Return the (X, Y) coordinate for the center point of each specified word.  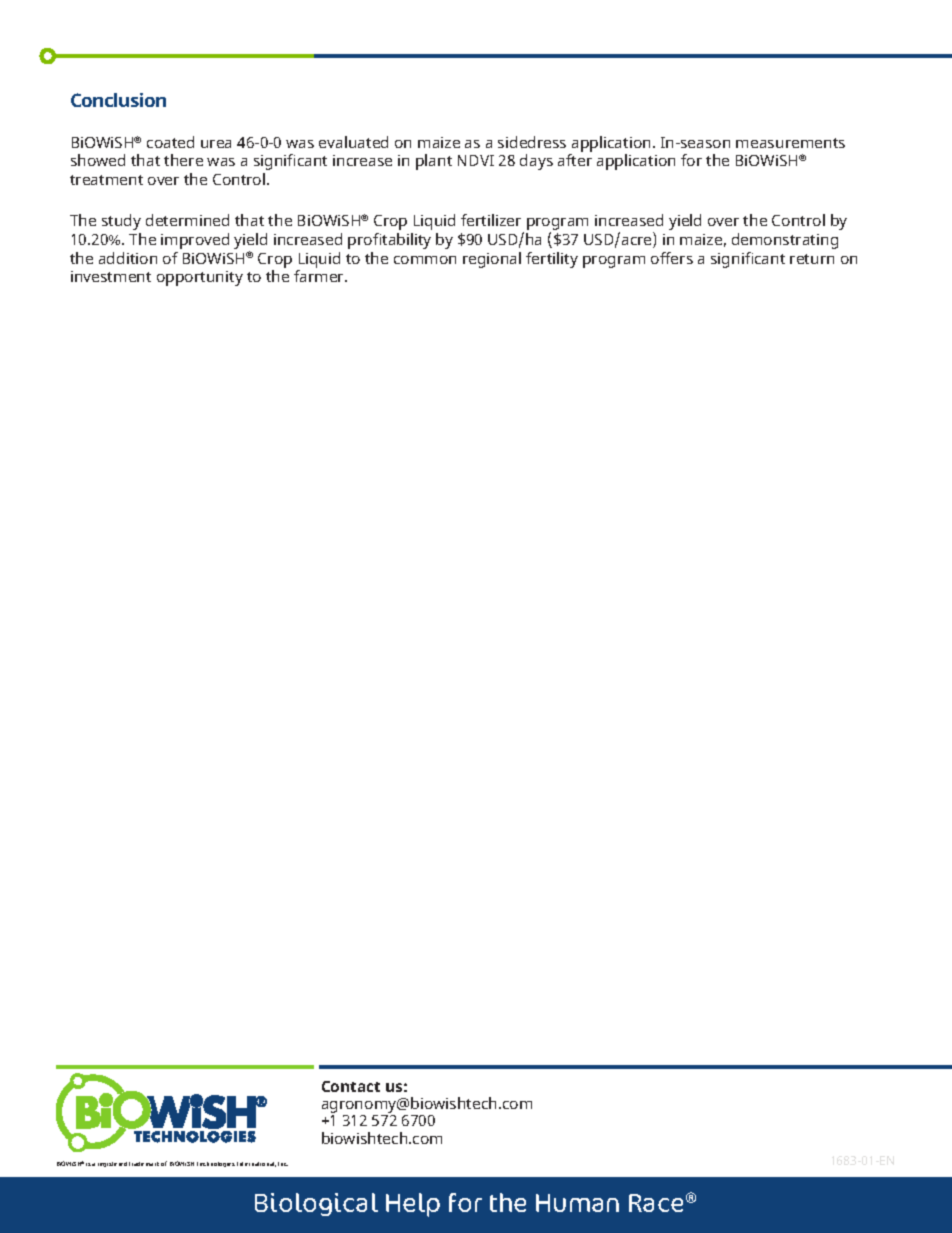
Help (413, 1205)
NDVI (476, 160)
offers (672, 258)
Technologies (216, 1164)
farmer (320, 276)
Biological (316, 1204)
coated (170, 142)
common (425, 260)
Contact (351, 1086)
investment (111, 276)
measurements (790, 143)
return (812, 259)
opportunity (200, 278)
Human (577, 1203)
